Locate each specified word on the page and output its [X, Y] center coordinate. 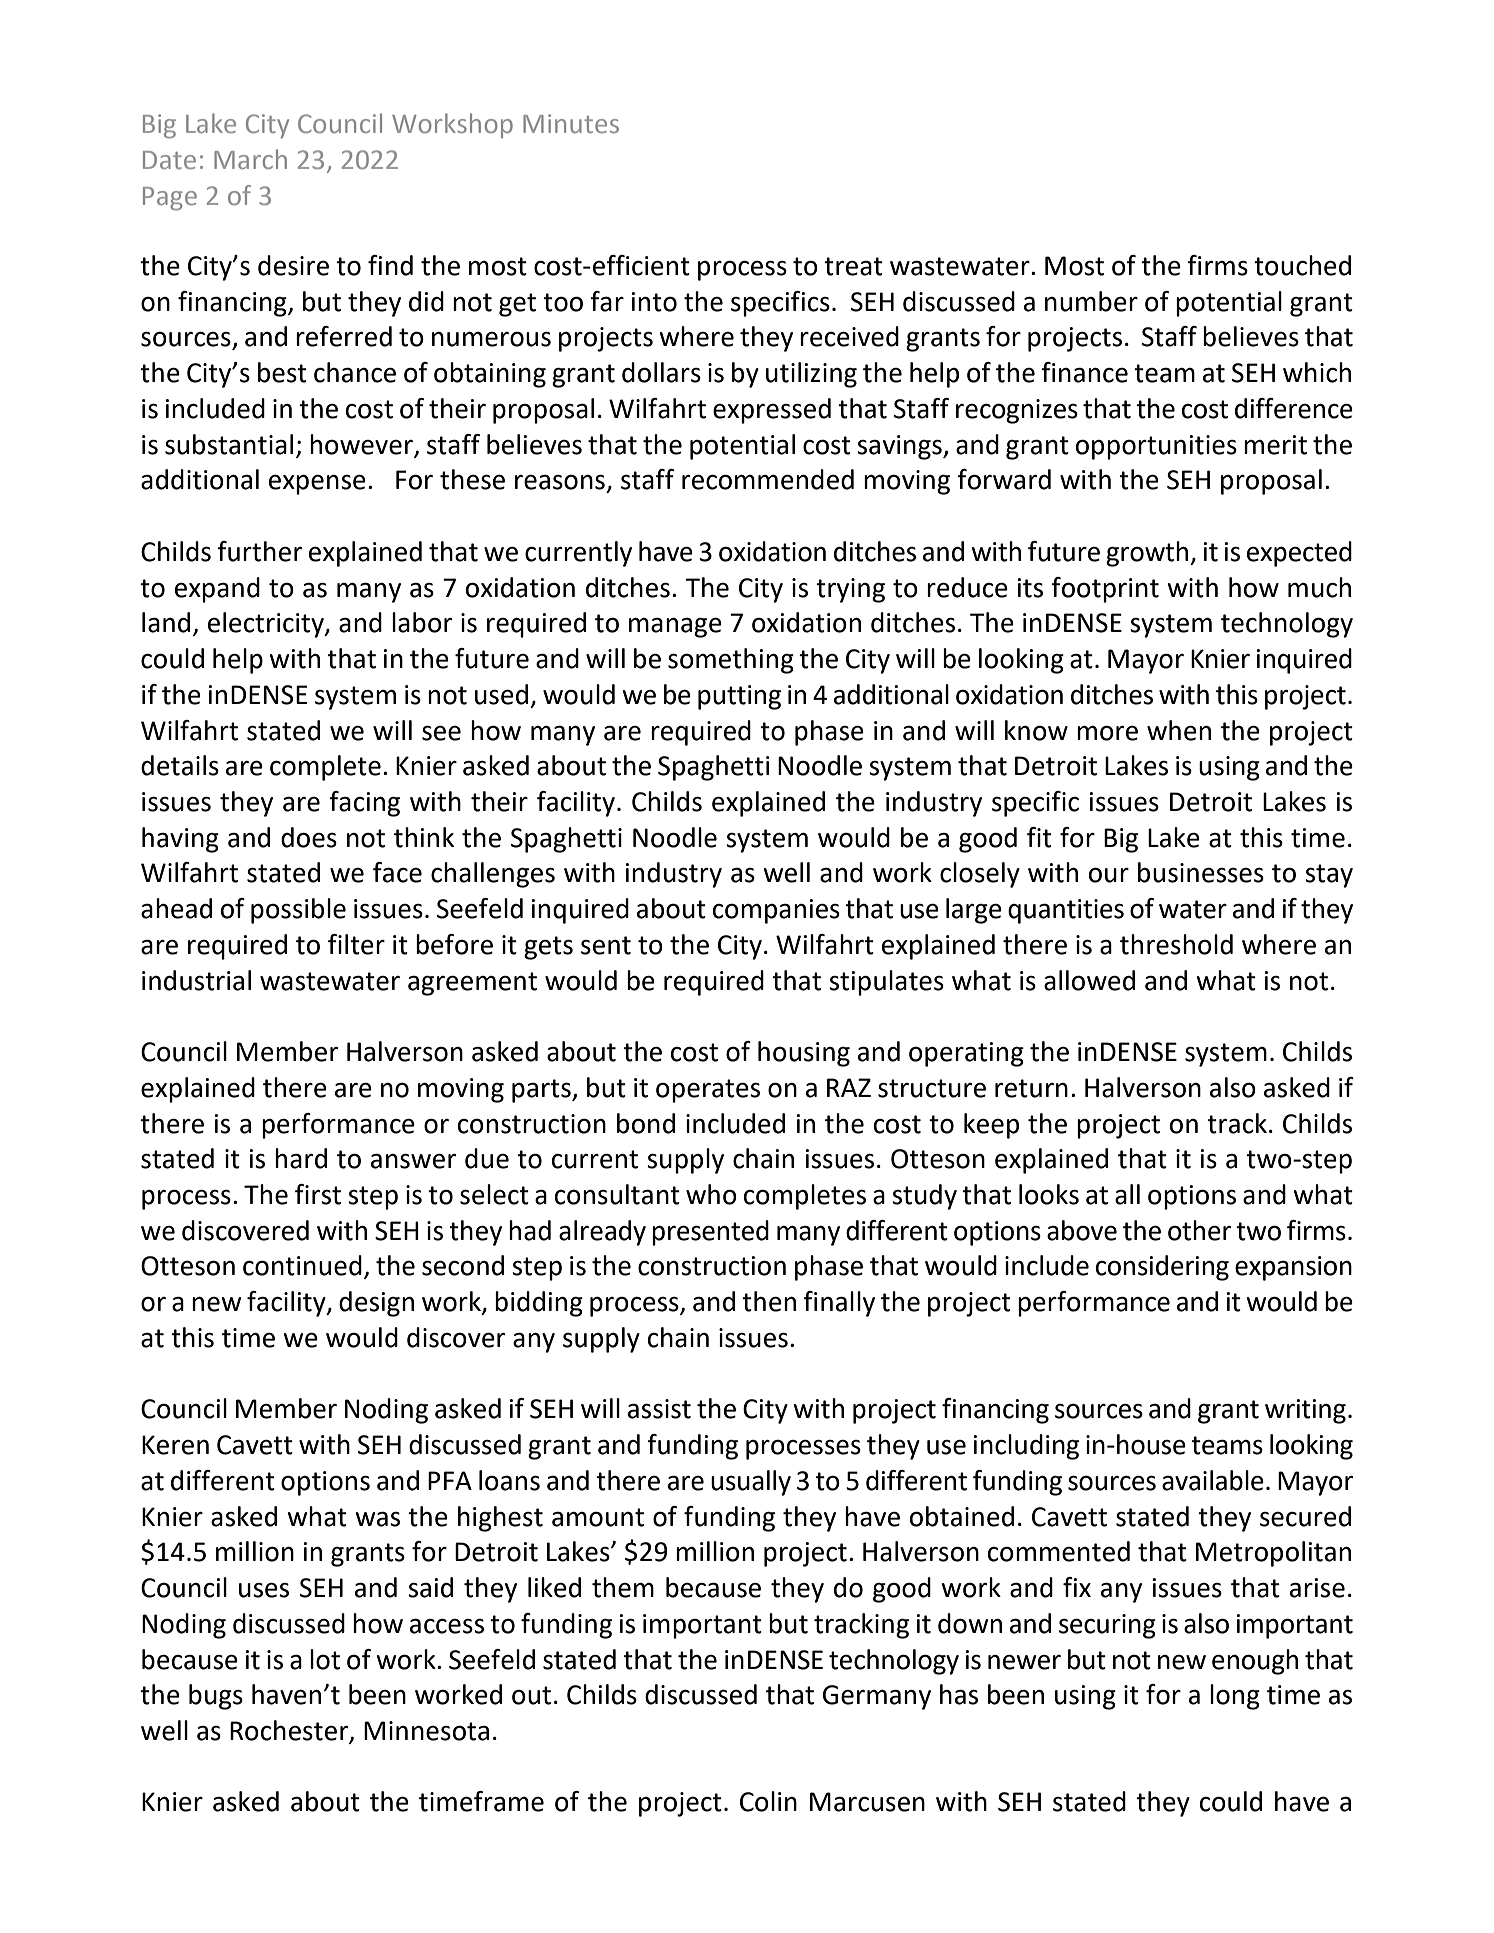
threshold [1176, 944]
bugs [216, 1697]
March [250, 159]
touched [1302, 265]
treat [853, 266]
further [259, 551]
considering [1162, 1268]
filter [356, 944]
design [376, 1304]
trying [850, 590]
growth [1148, 554]
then [769, 1301]
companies [776, 911]
